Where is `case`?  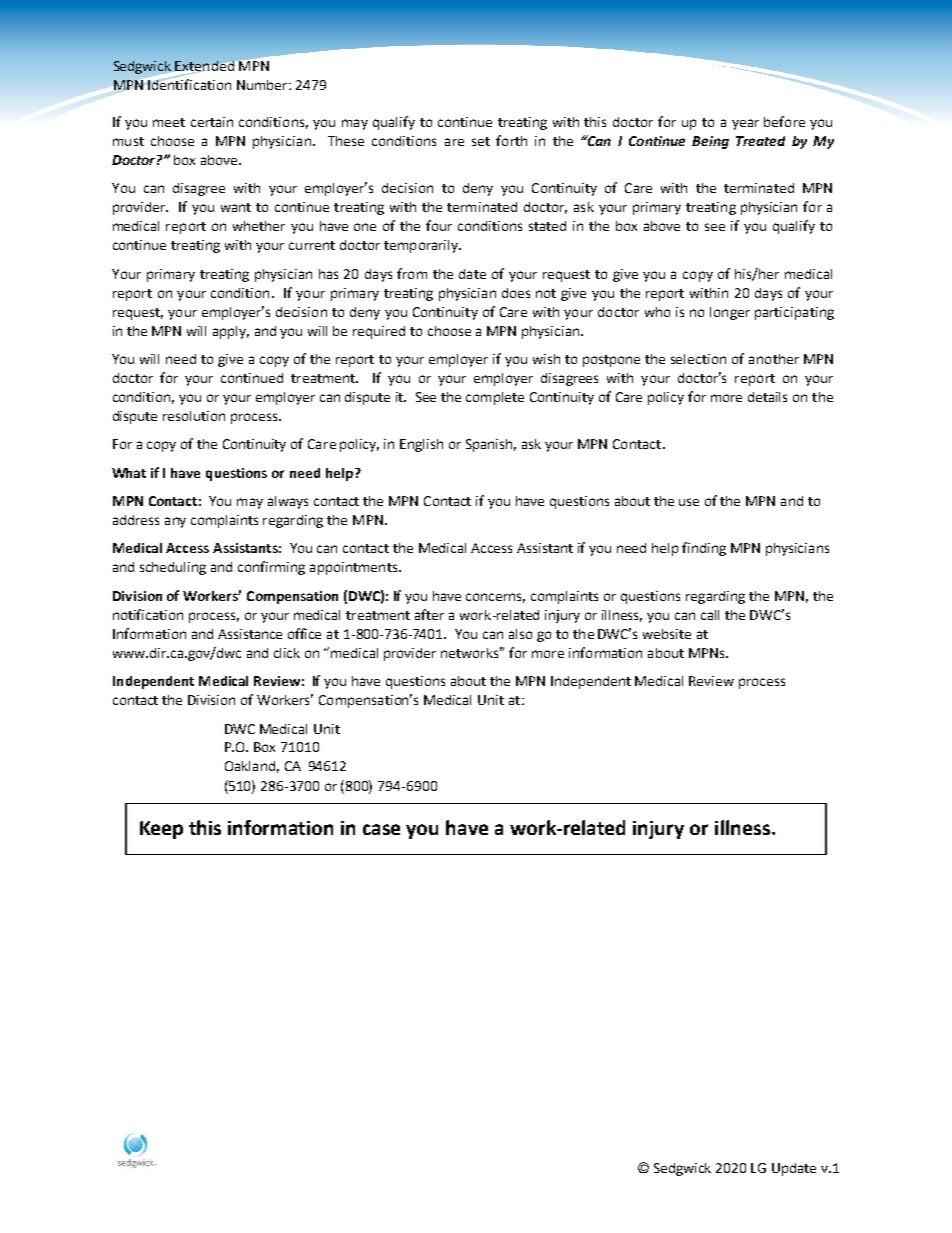
case is located at coordinates (381, 829).
